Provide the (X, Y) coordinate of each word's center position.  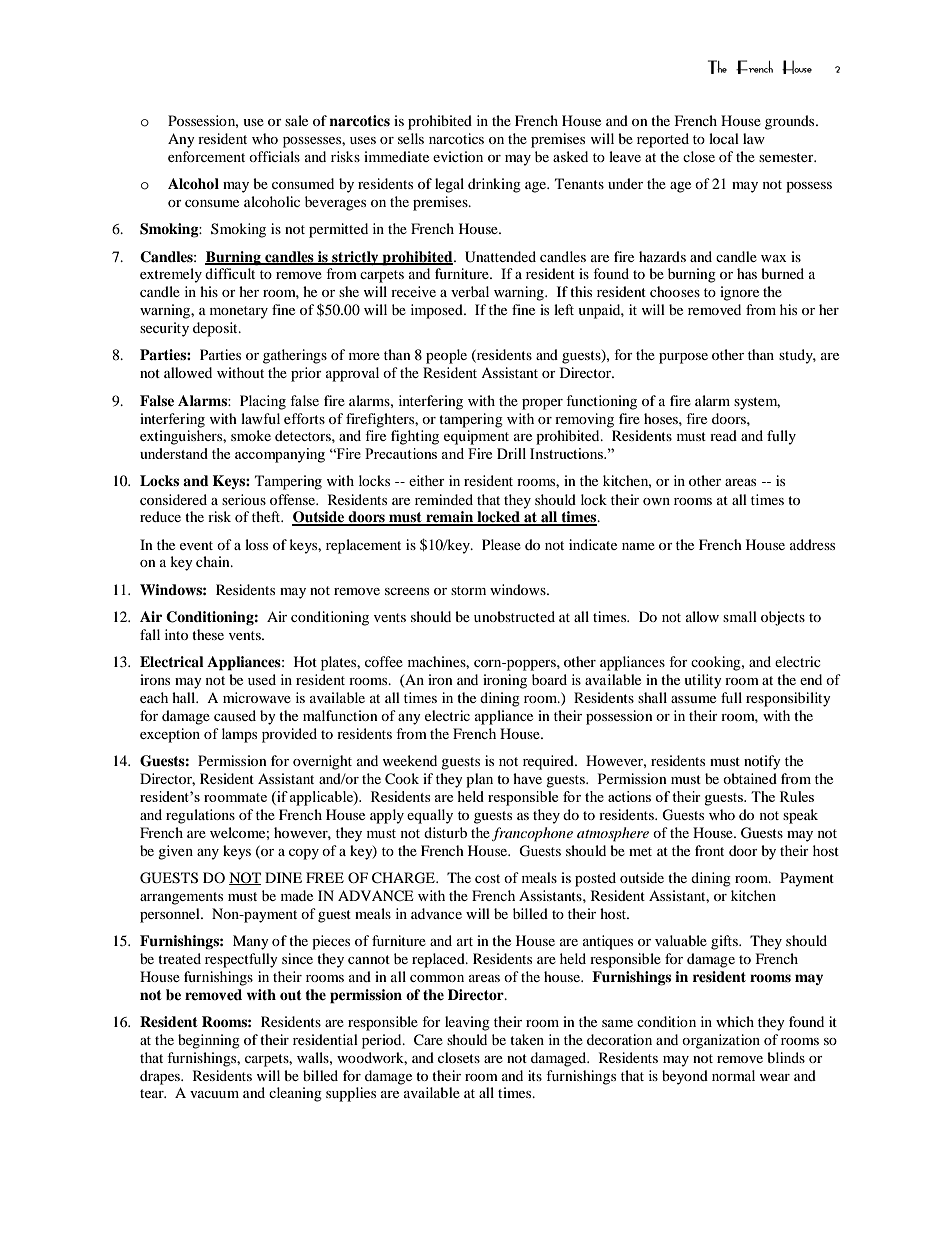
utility (703, 681)
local (724, 138)
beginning (209, 1041)
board (549, 679)
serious (244, 499)
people (446, 356)
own (656, 501)
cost (487, 878)
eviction (458, 156)
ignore (739, 293)
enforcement (206, 156)
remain (450, 518)
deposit (216, 329)
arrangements (181, 898)
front (709, 850)
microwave (257, 697)
